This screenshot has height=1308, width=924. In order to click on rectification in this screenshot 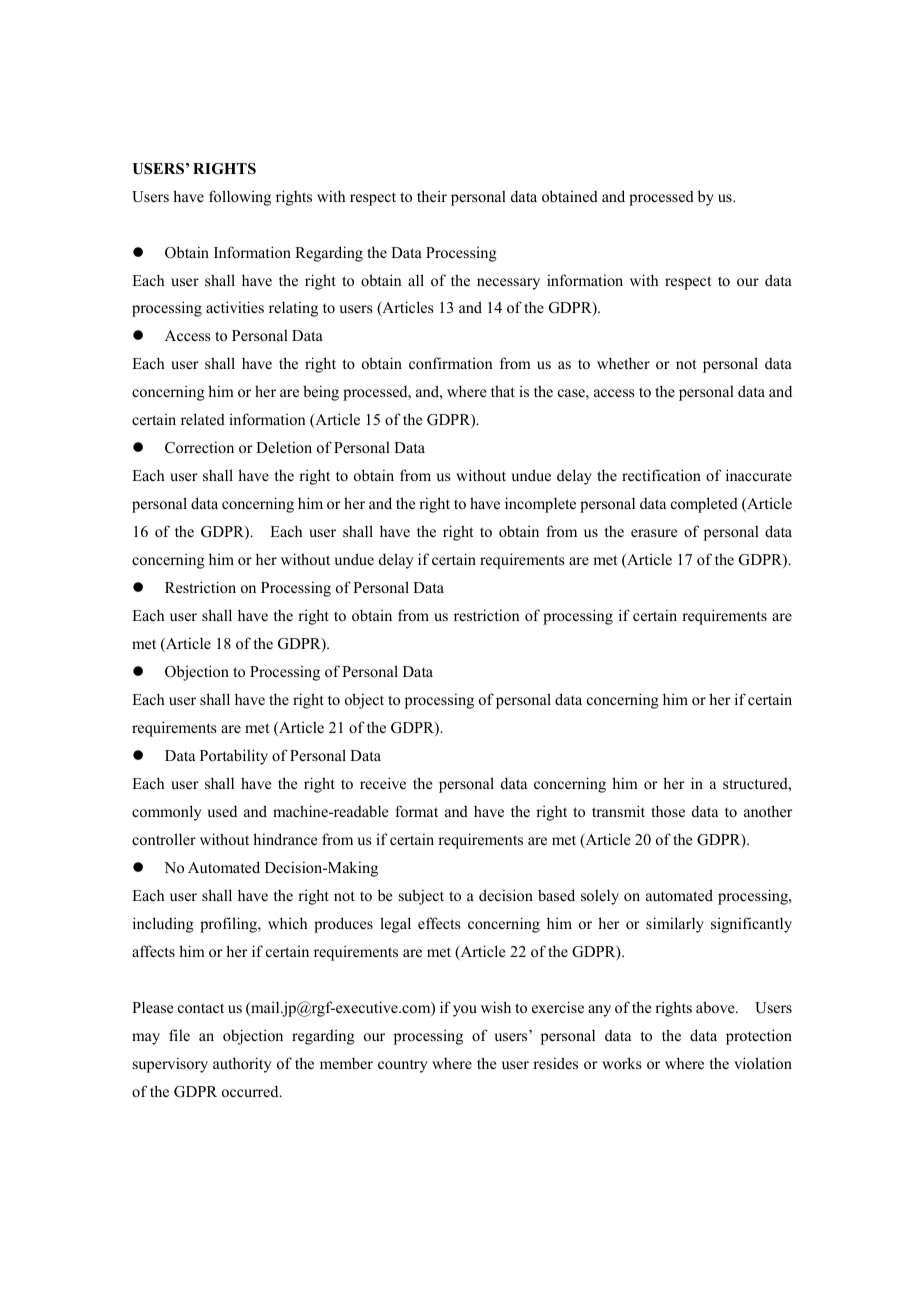, I will do `click(661, 475)`.
